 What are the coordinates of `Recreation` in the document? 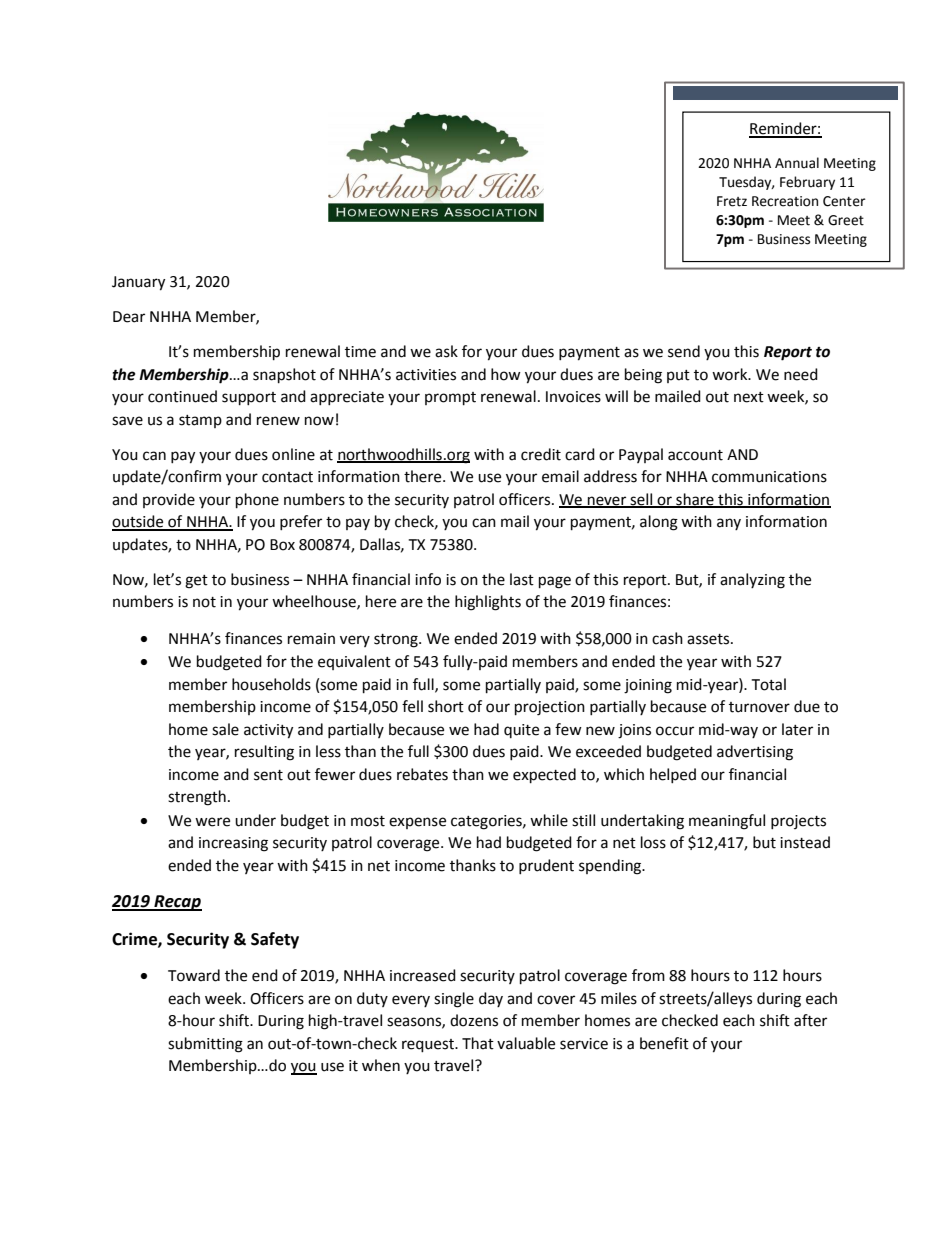 It's located at (785, 201).
